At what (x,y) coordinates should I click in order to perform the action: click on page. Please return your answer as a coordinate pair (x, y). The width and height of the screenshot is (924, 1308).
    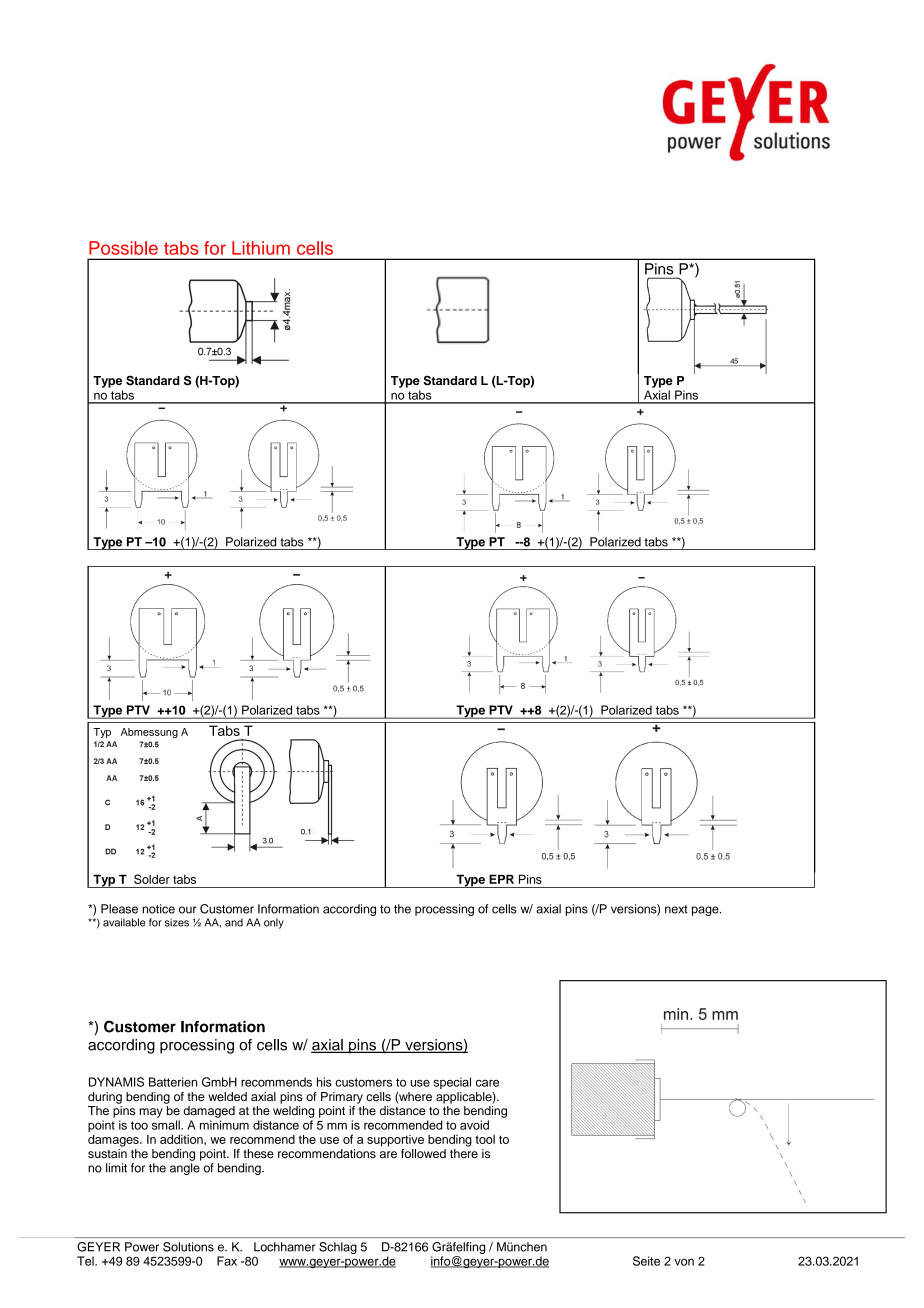
    Looking at the image, I should click on (706, 911).
